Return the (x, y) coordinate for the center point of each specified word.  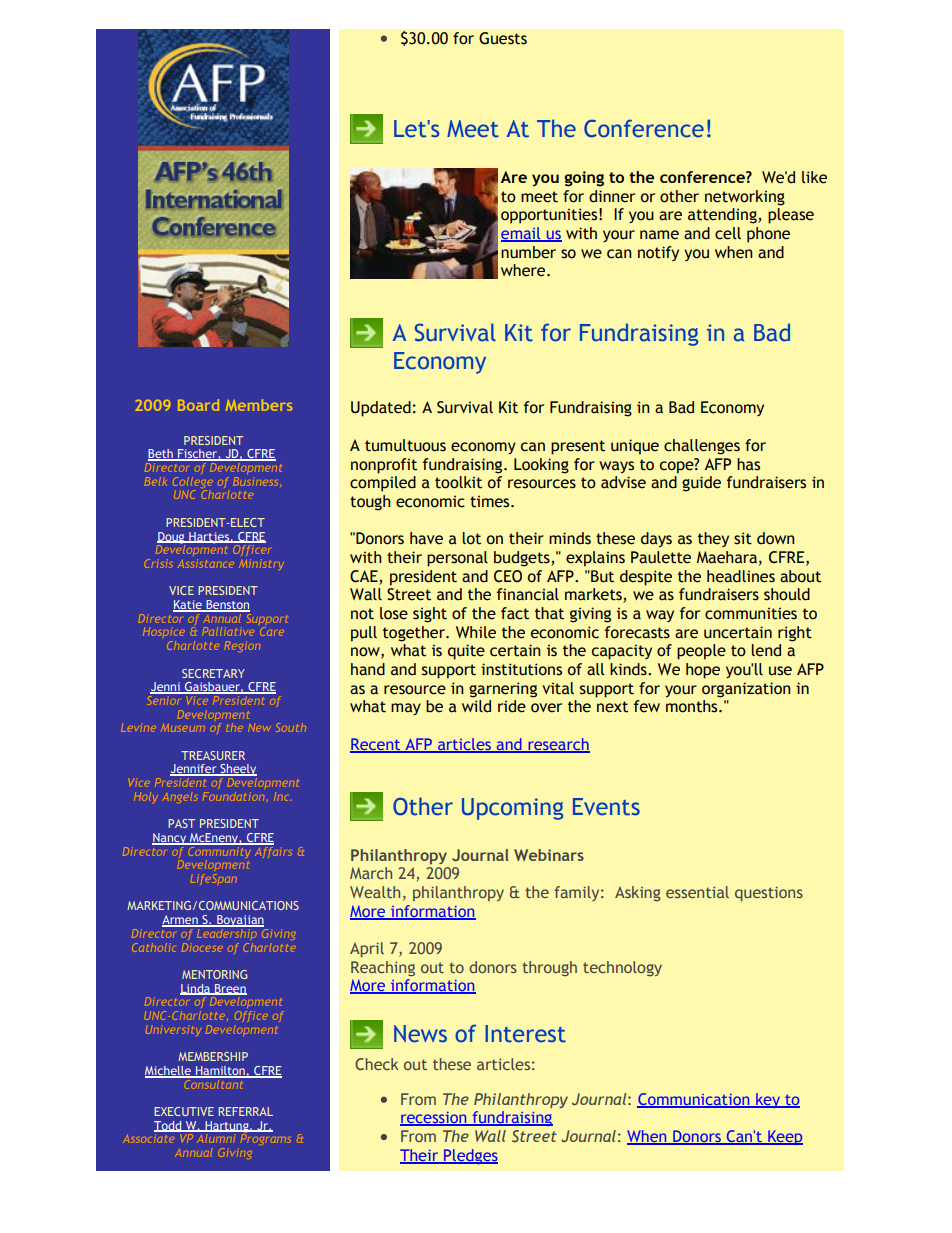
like (814, 177)
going (584, 179)
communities (751, 613)
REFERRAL (246, 1111)
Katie (188, 606)
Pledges (470, 1156)
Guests (503, 38)
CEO (508, 576)
